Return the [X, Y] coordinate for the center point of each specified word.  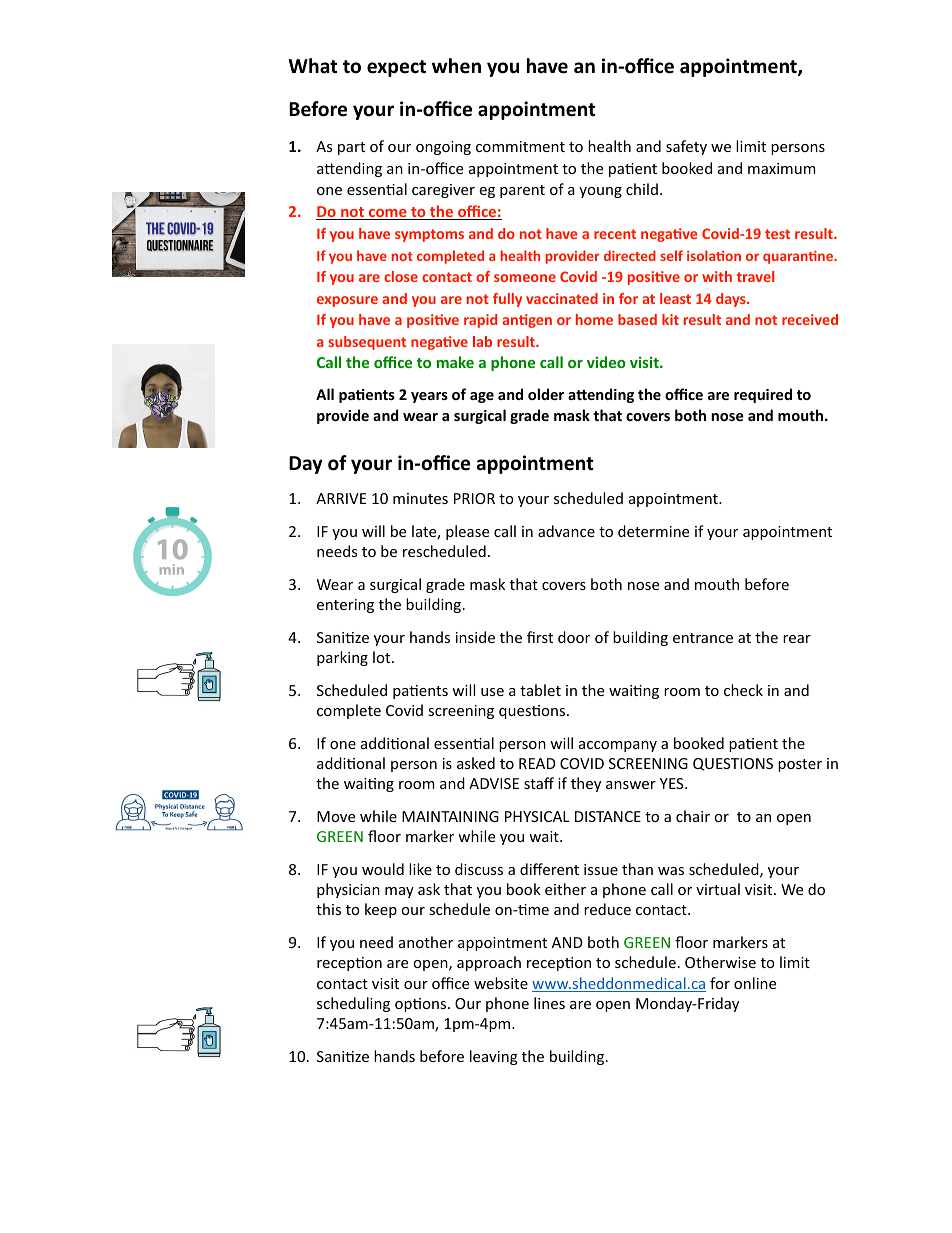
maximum [781, 168]
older [546, 394]
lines [549, 1003]
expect [396, 68]
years [429, 397]
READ [537, 763]
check [743, 690]
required [763, 395]
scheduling [353, 1004]
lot [383, 657]
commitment [520, 146]
